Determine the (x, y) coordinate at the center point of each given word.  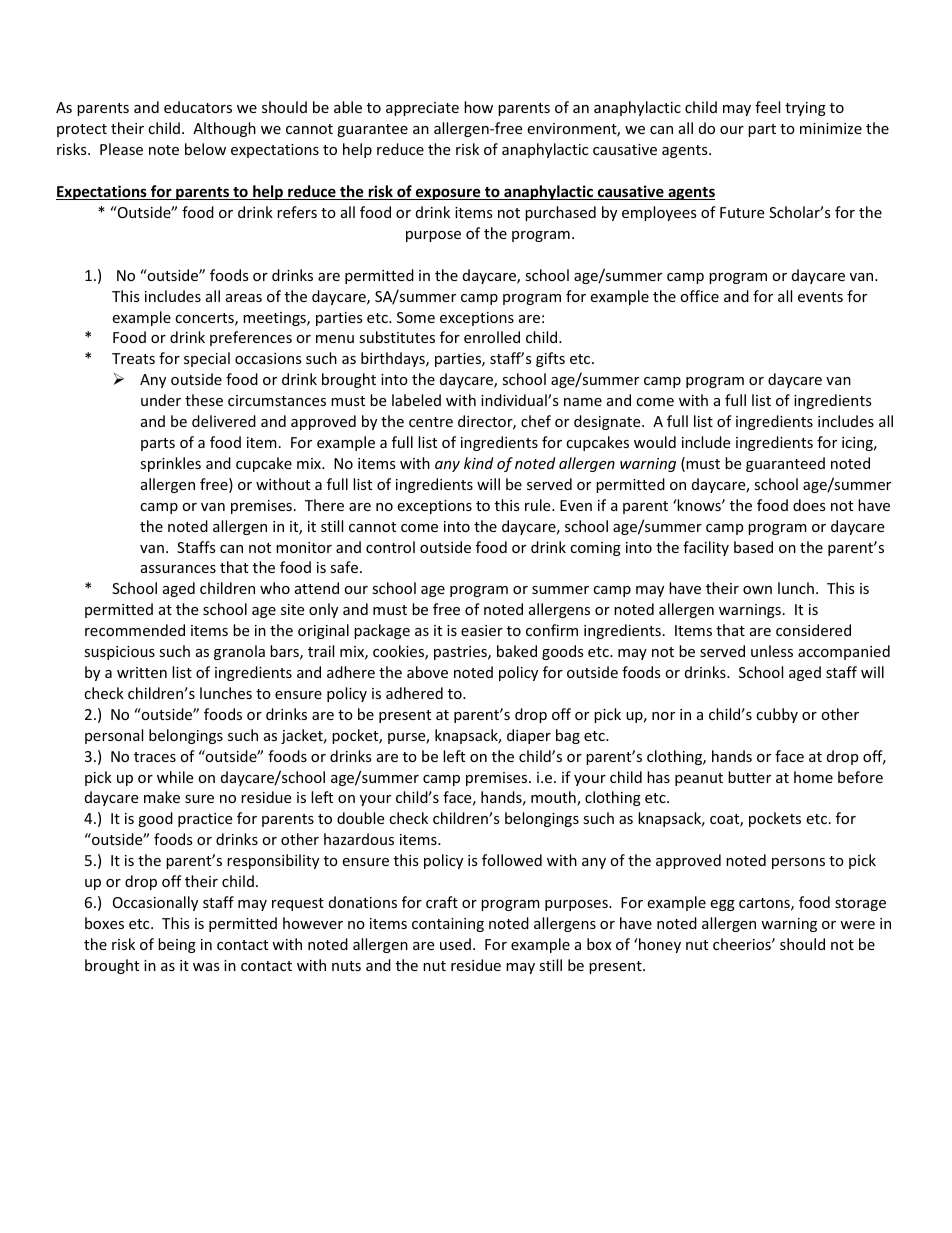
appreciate (422, 109)
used (455, 944)
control (390, 547)
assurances (178, 569)
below (205, 149)
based (753, 547)
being (177, 945)
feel (767, 107)
